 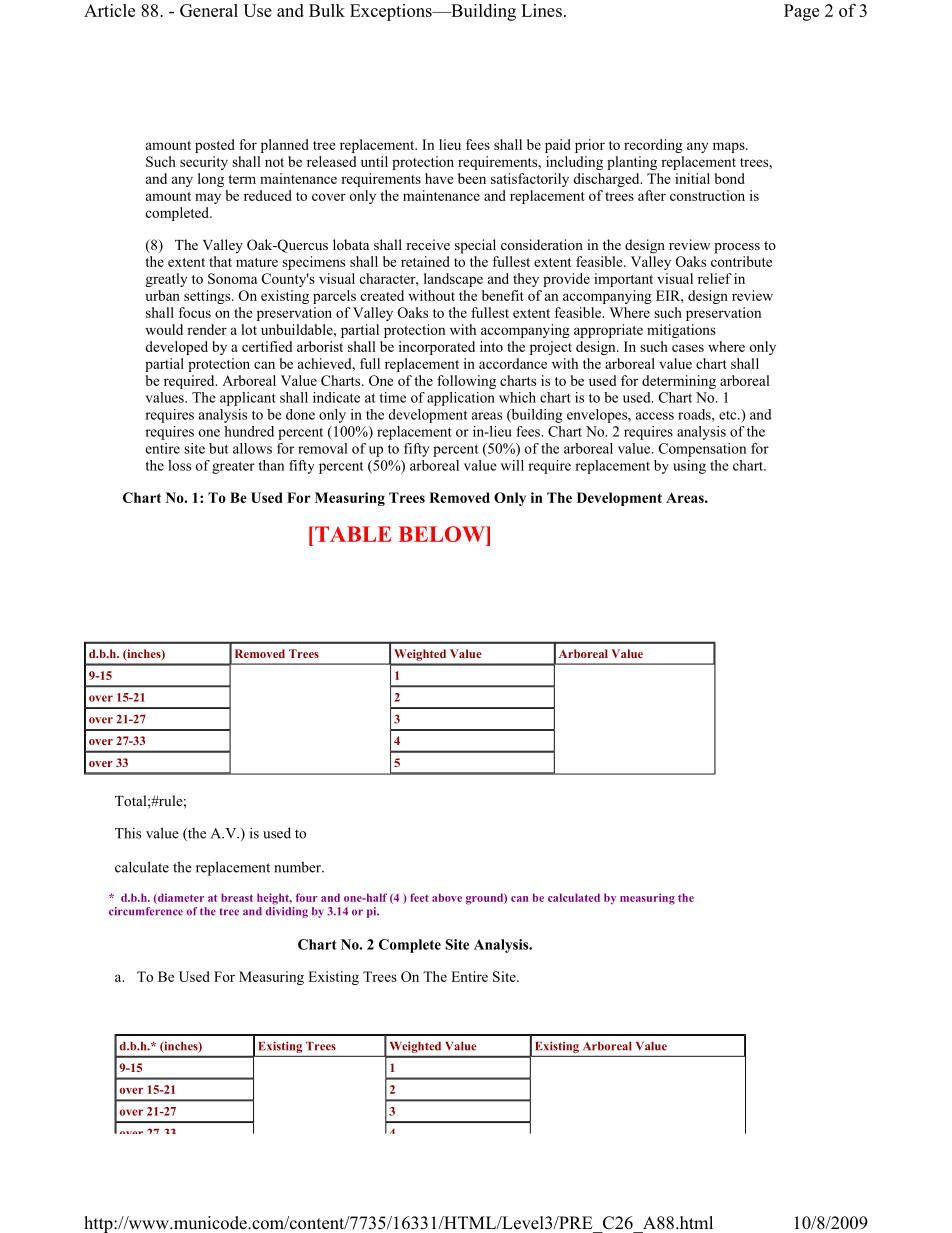 I want to click on Page, so click(x=801, y=12).
